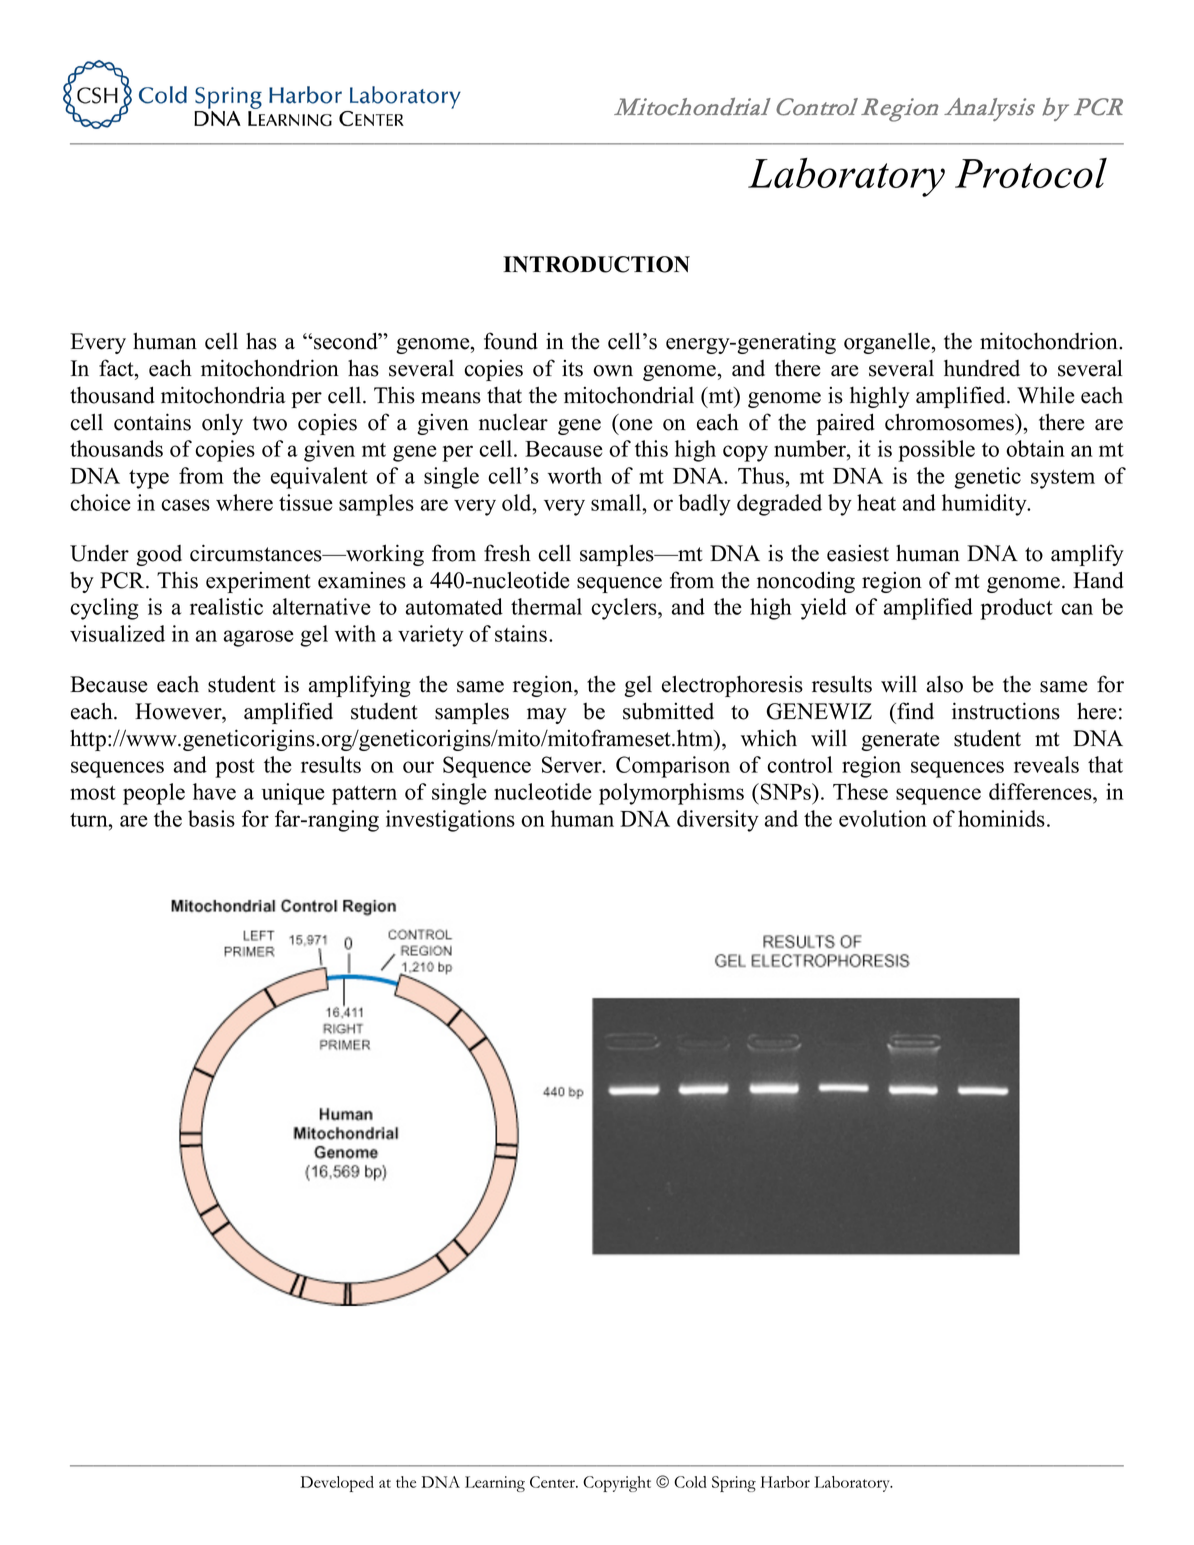 This page has height=1545, width=1194. What do you see at coordinates (1031, 173) in the page?
I see `Protocol` at bounding box center [1031, 173].
